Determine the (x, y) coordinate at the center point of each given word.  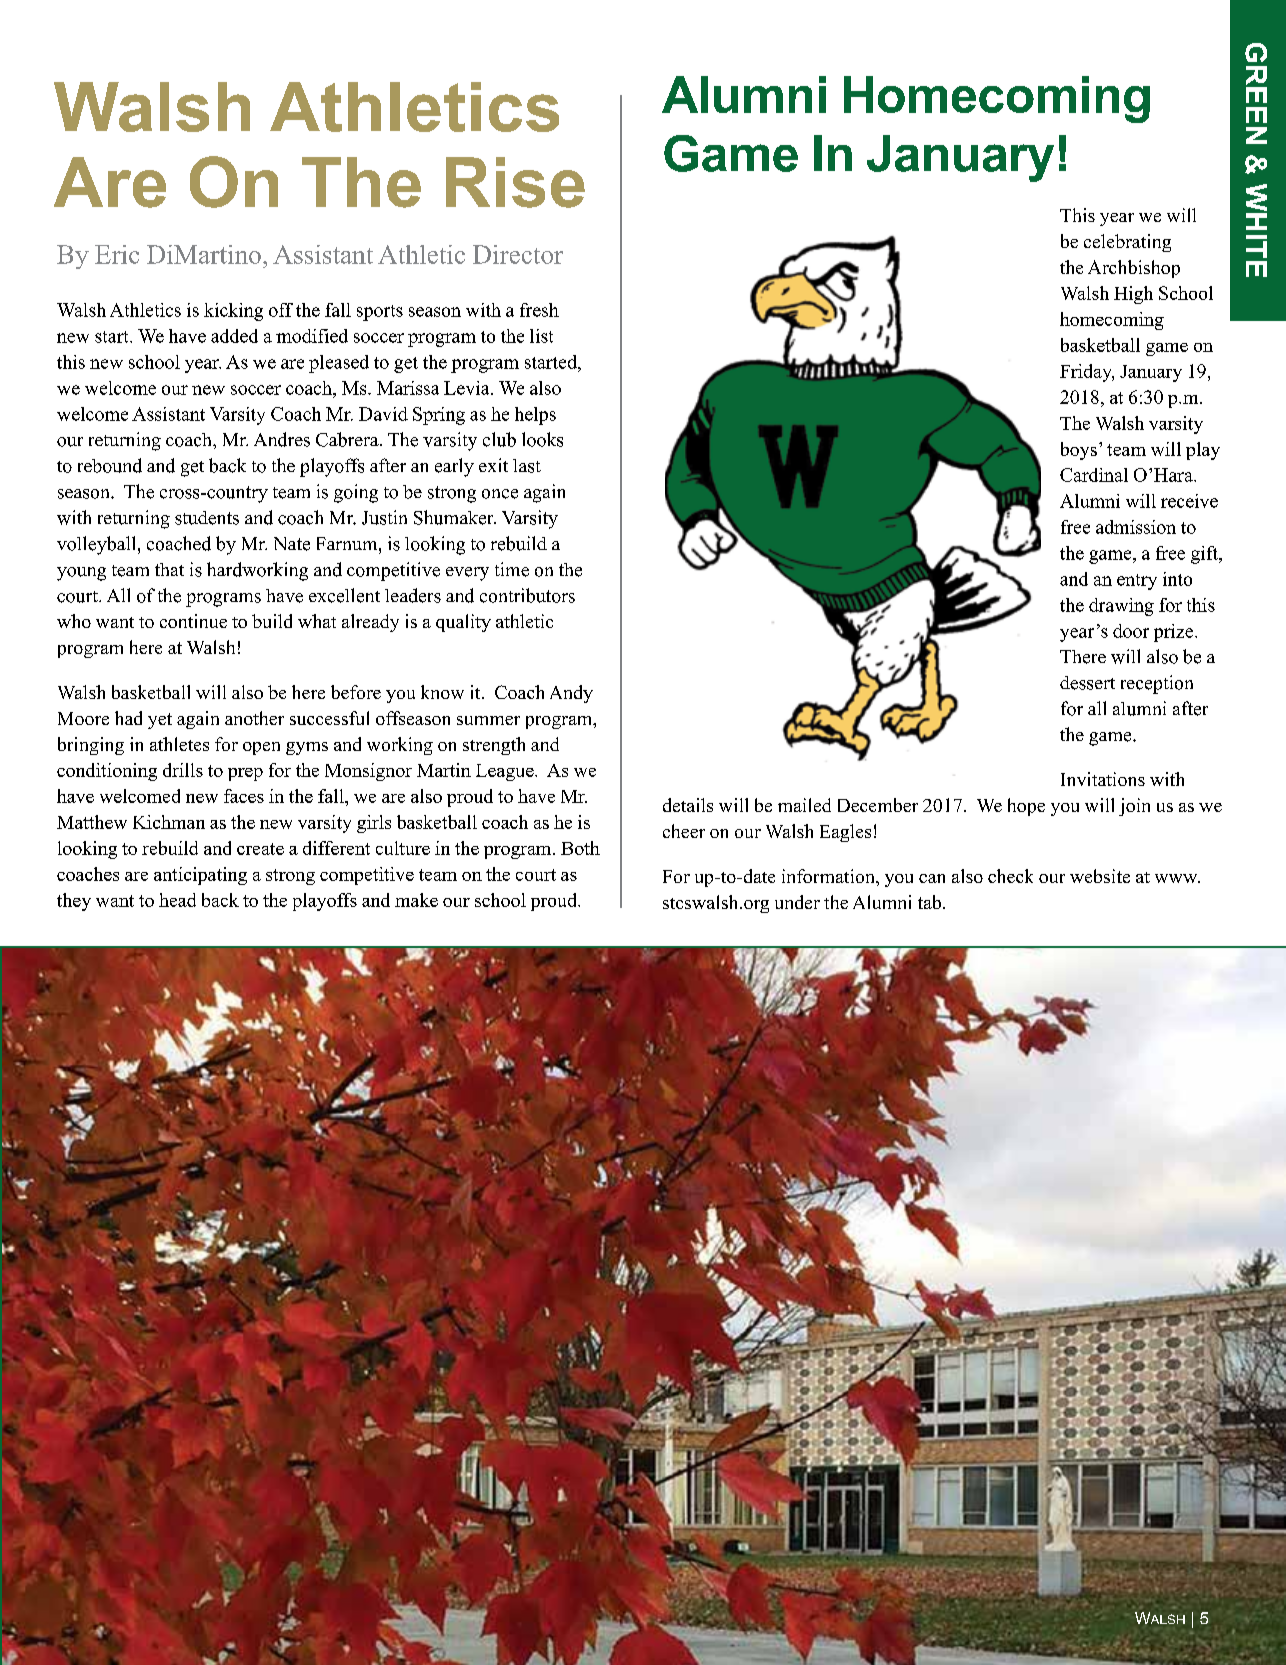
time (512, 569)
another (254, 718)
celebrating (1127, 243)
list (541, 336)
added (234, 336)
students (207, 518)
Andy (571, 694)
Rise (515, 182)
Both (580, 848)
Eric (117, 254)
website (1100, 876)
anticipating (200, 876)
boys (1079, 451)
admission (1136, 527)
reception (1157, 684)
